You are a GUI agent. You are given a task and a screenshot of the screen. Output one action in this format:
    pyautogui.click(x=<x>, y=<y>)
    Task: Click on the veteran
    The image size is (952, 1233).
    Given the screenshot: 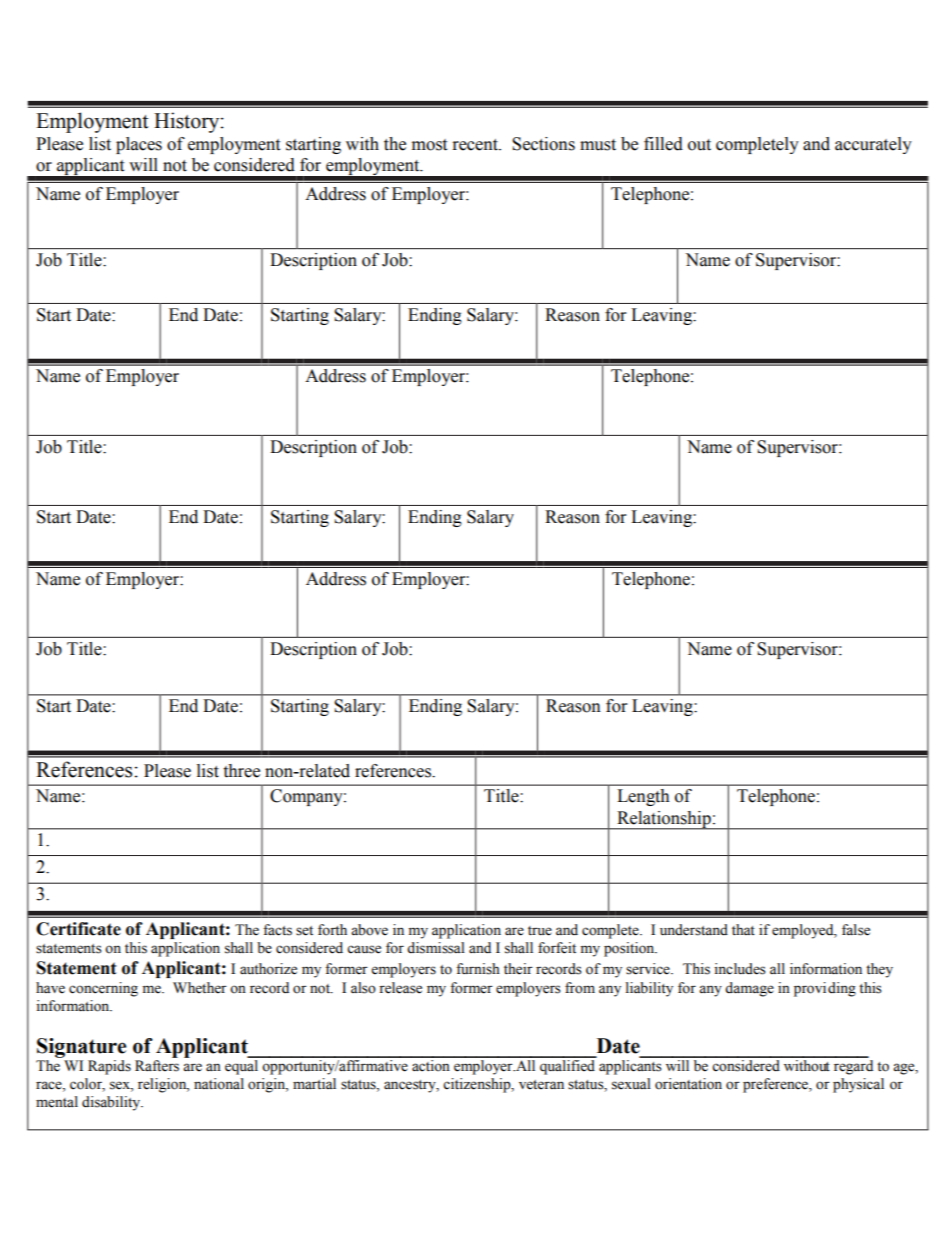 What is the action you would take?
    pyautogui.click(x=541, y=1085)
